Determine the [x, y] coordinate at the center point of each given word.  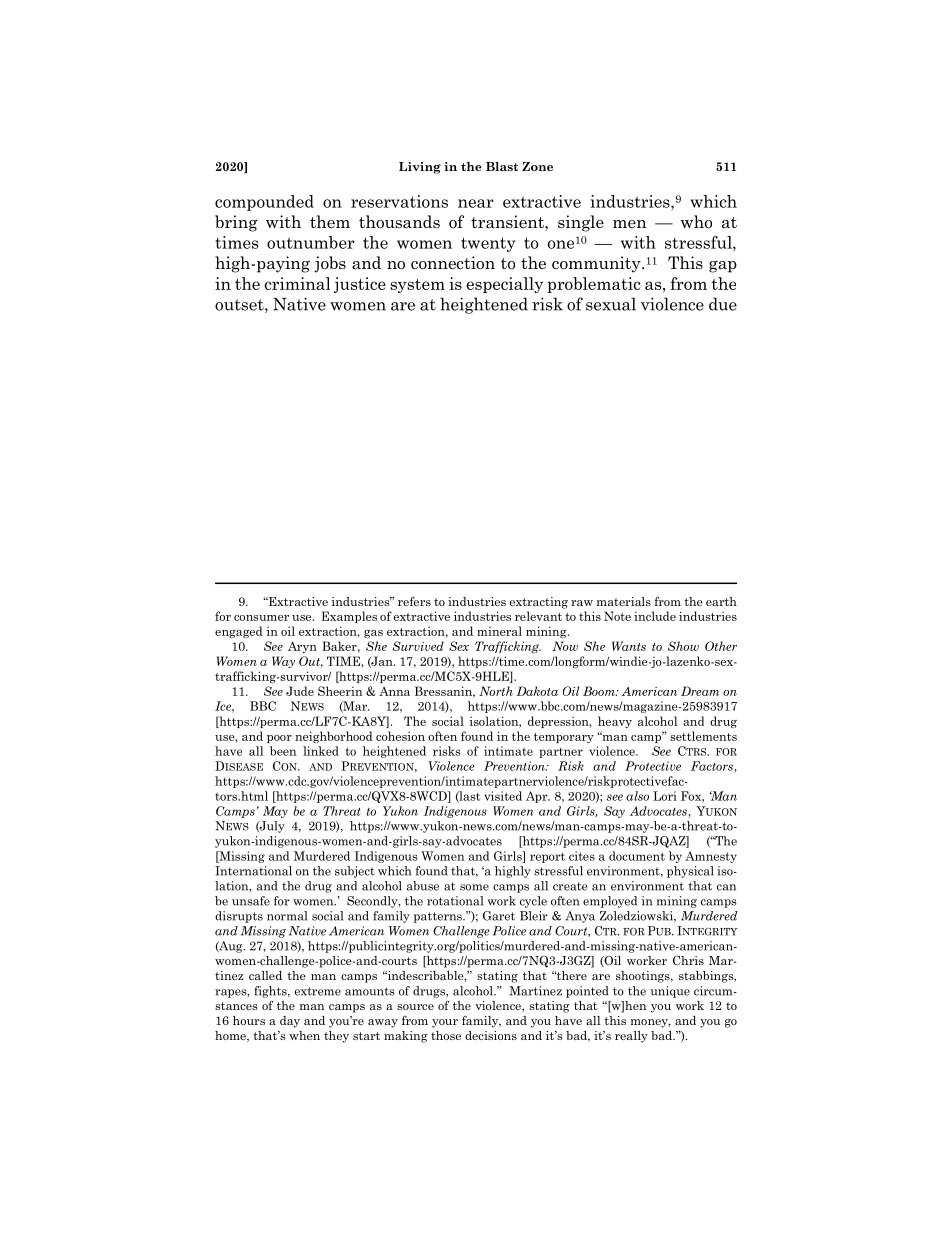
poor [279, 739]
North [496, 691]
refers [414, 601]
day [290, 1022]
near [476, 203]
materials [624, 601]
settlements [703, 736]
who [696, 222]
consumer [261, 618]
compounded [264, 203]
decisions [491, 1035]
